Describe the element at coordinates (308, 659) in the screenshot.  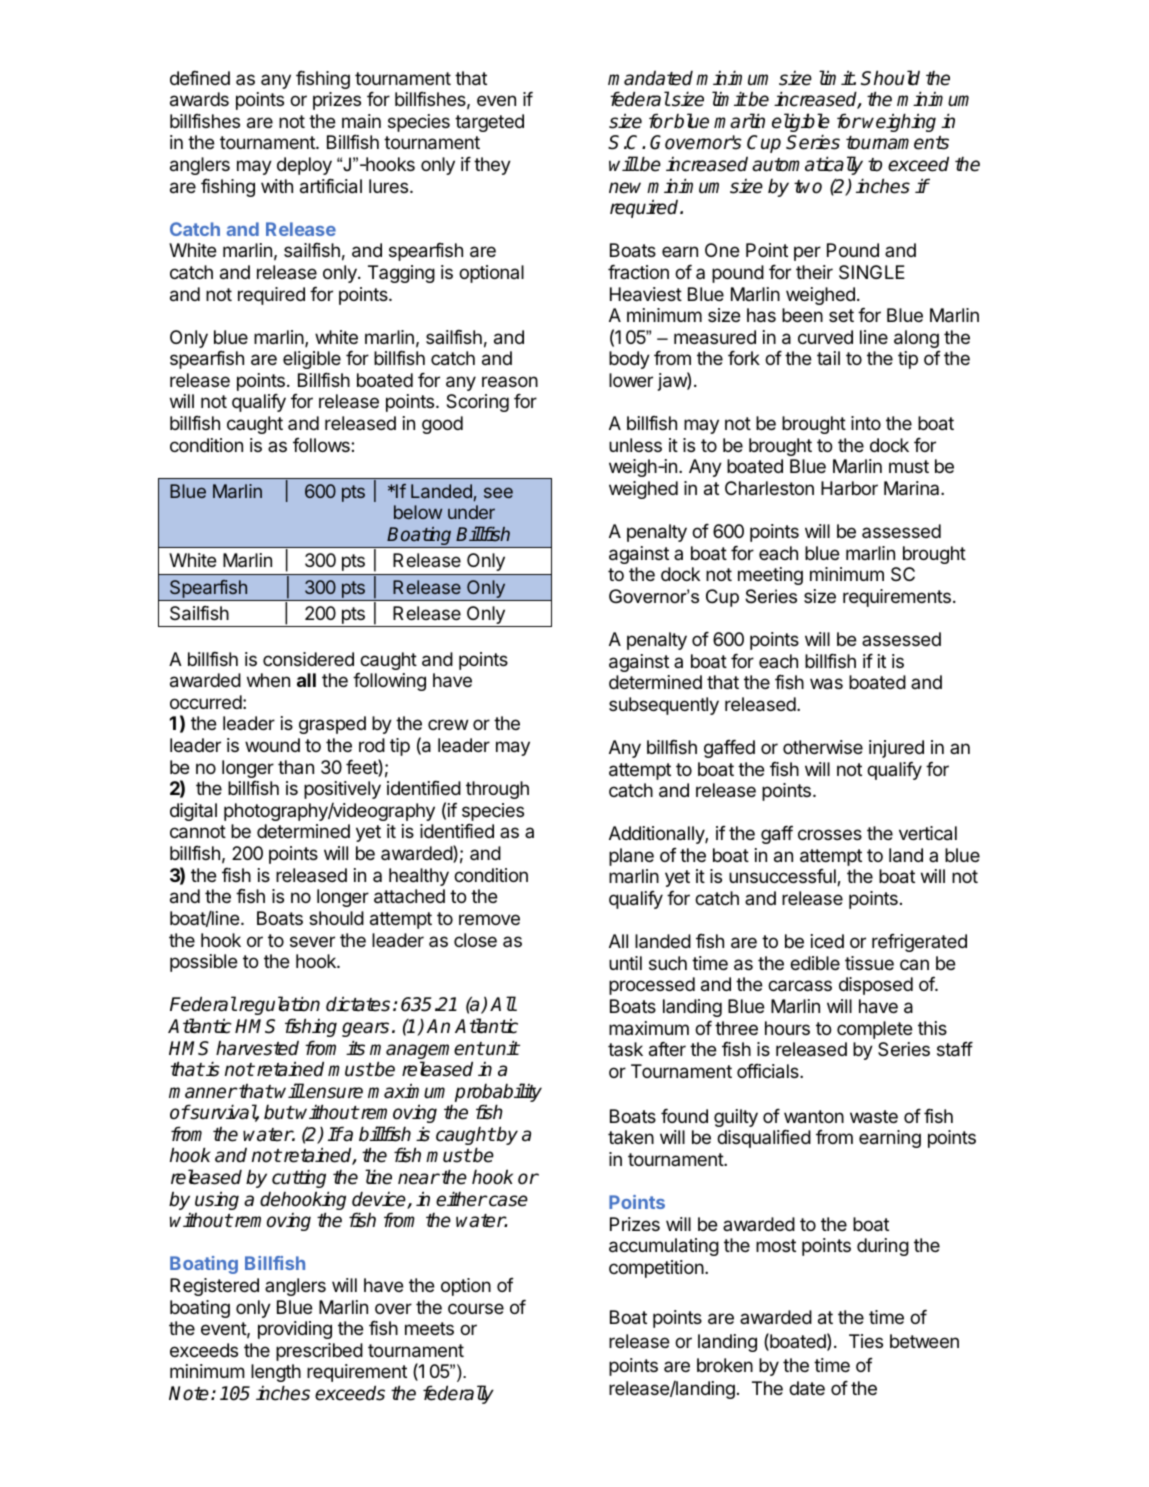
I see `considered` at that location.
